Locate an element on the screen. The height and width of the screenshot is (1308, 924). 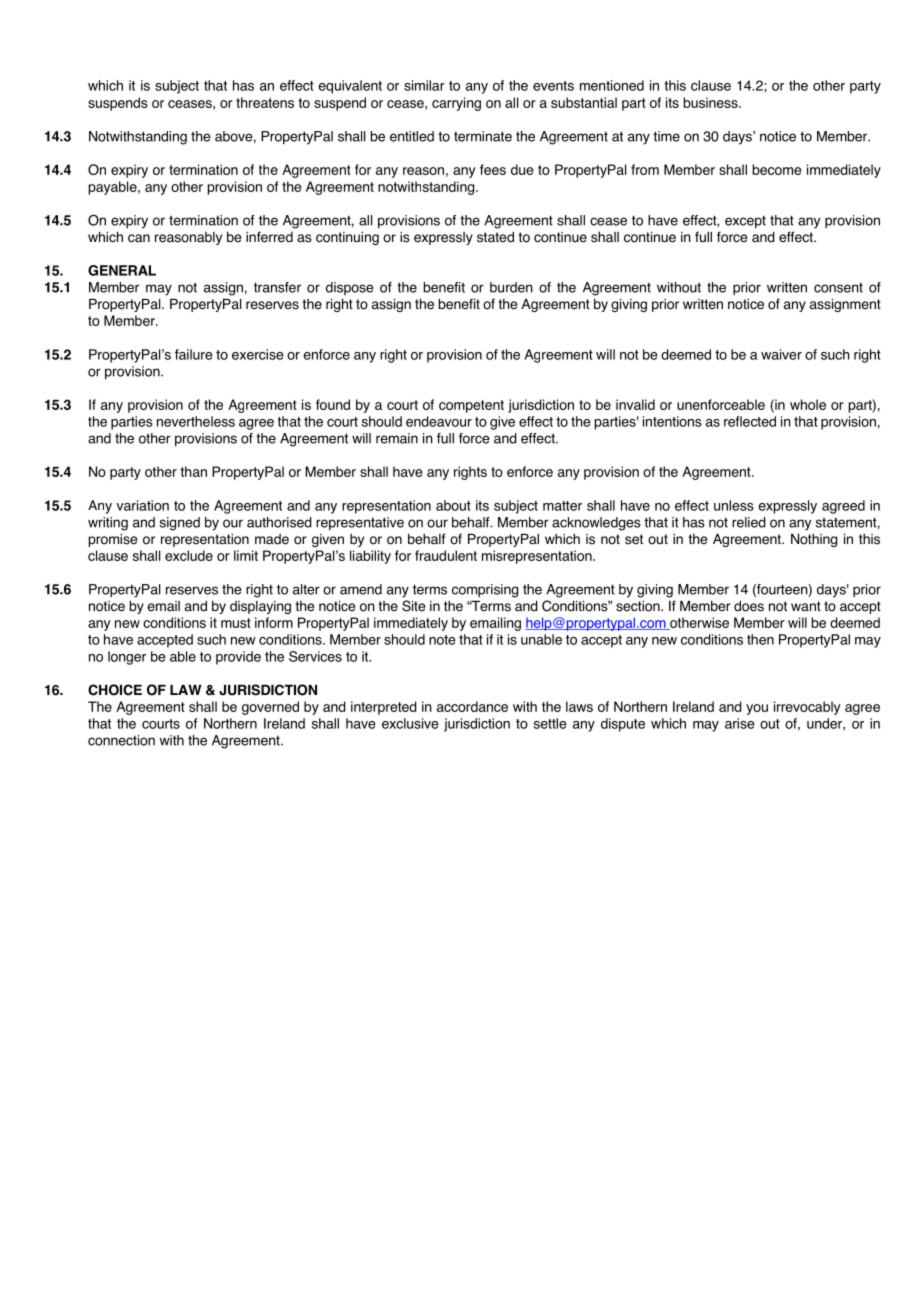
governed is located at coordinates (270, 708).
